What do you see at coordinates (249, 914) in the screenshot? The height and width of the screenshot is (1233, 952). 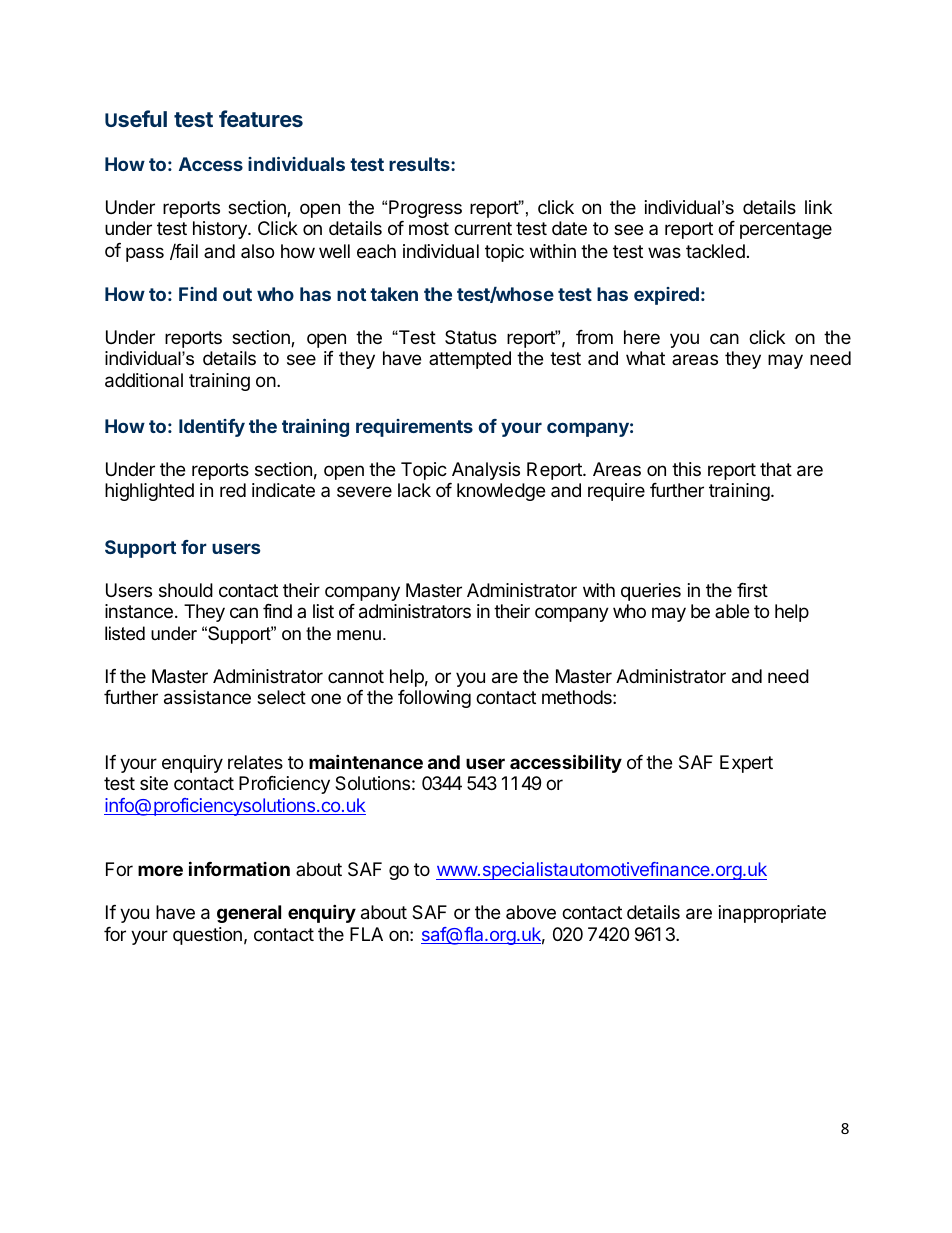 I see `general` at bounding box center [249, 914].
